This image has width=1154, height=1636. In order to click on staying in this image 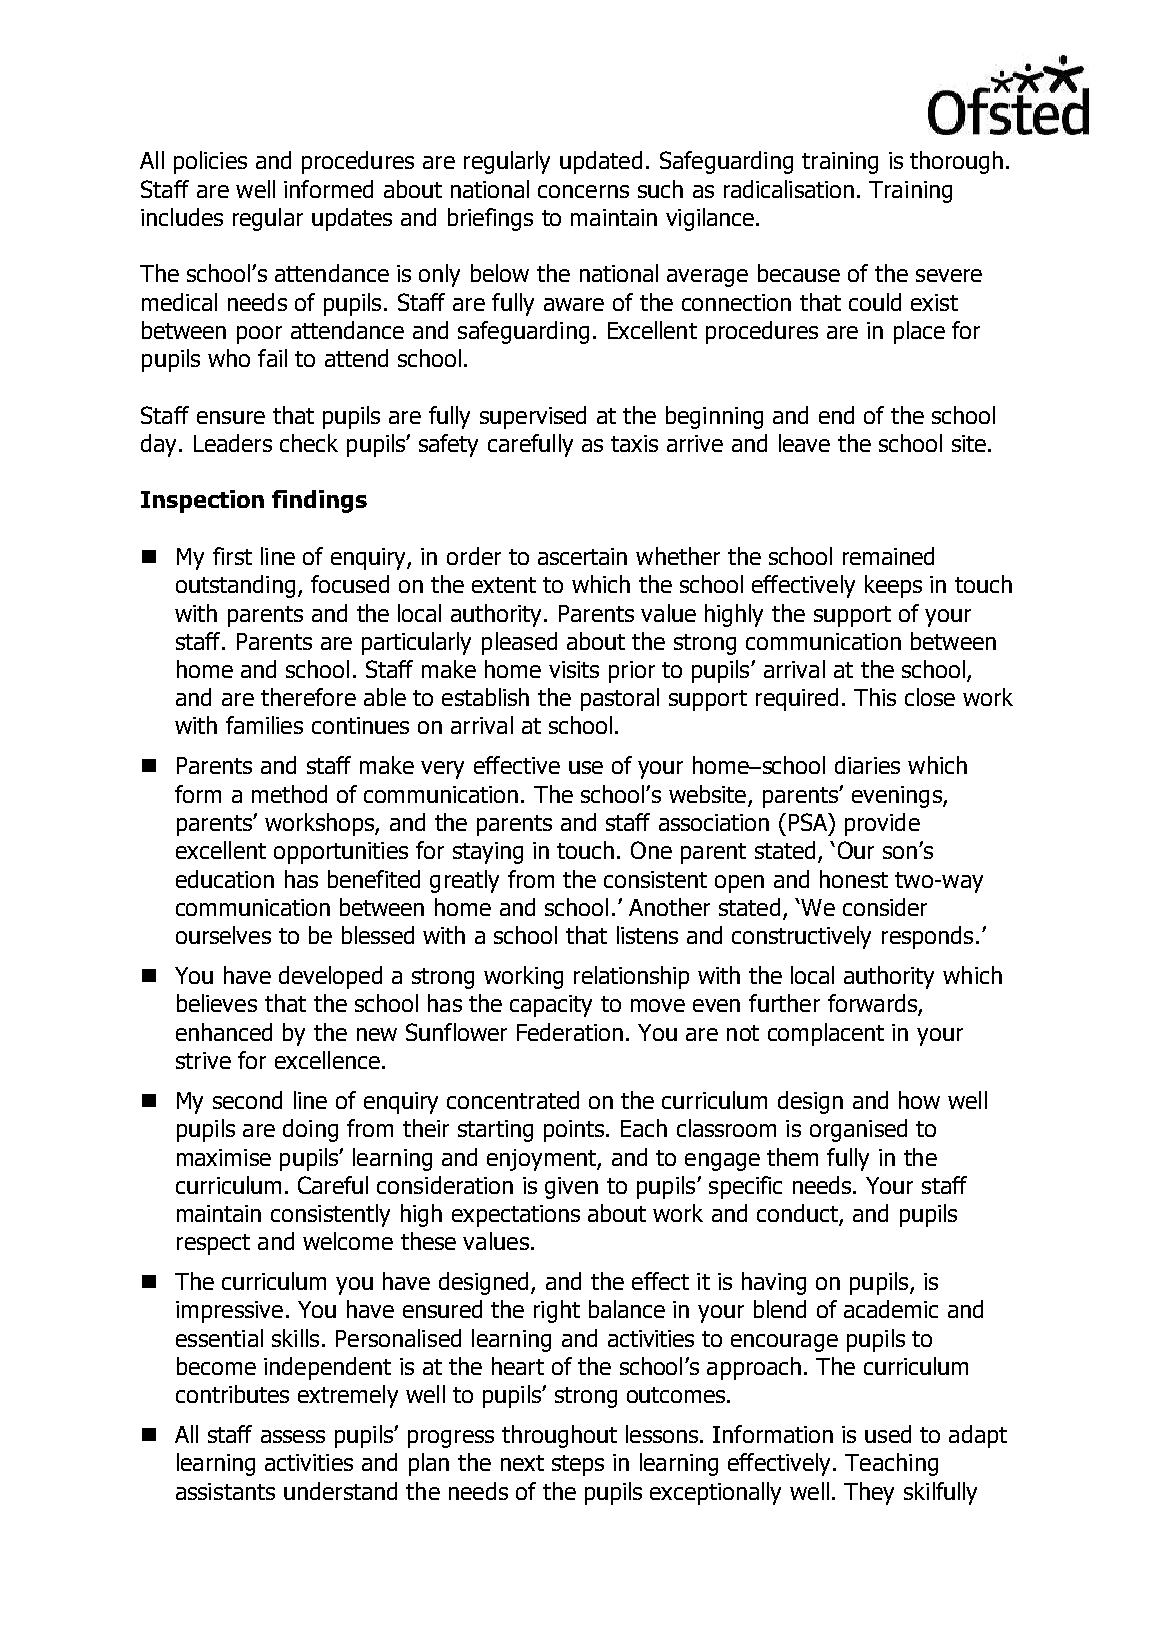, I will do `click(488, 853)`.
